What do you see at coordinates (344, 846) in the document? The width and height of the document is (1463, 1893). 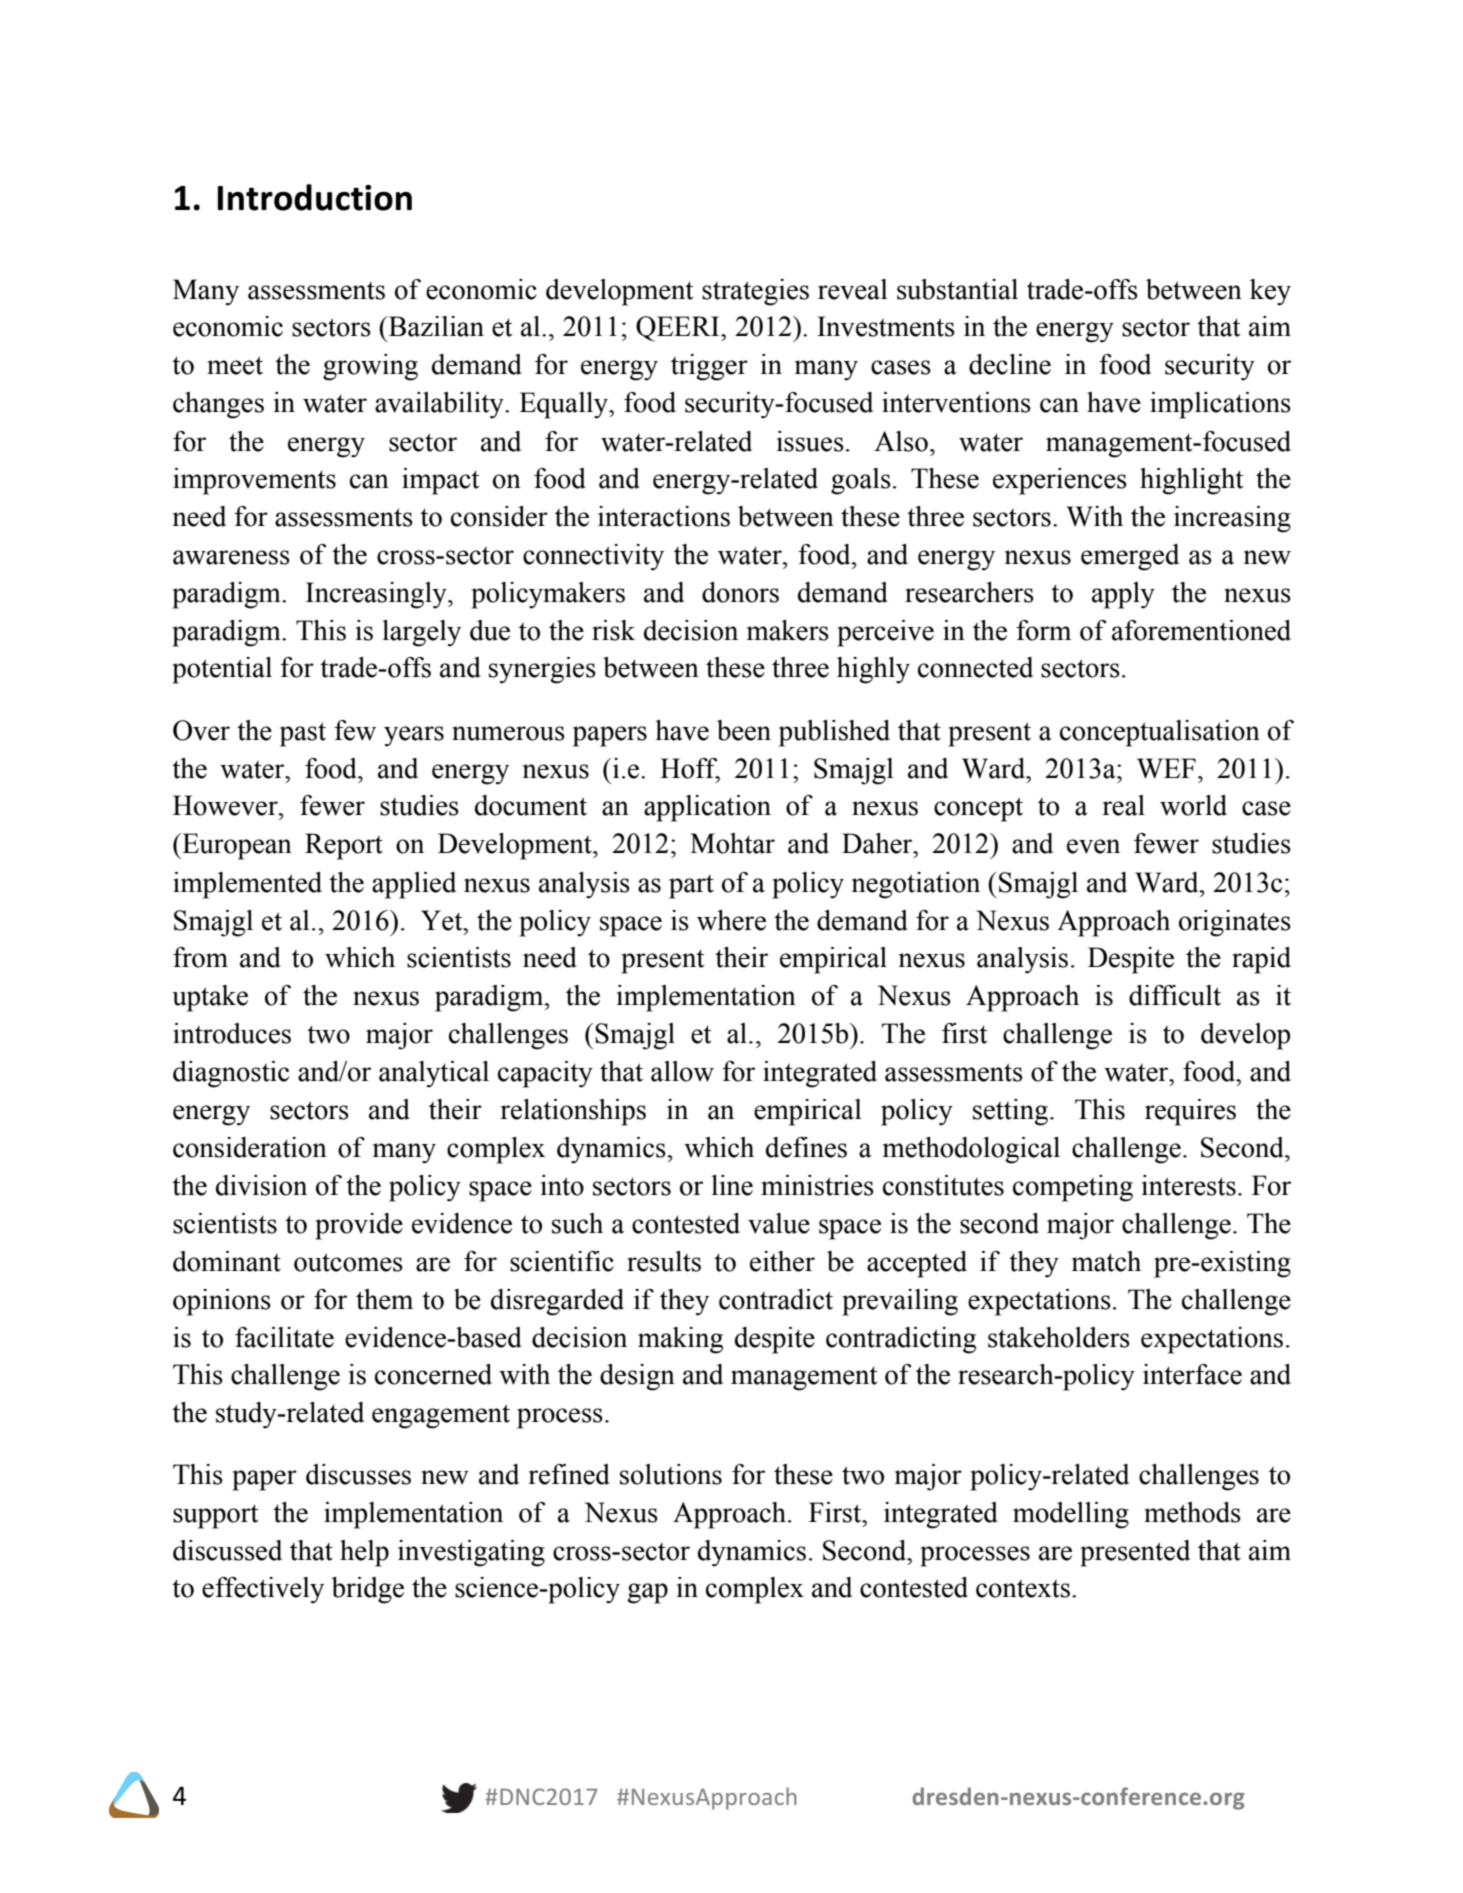 I see `Report` at bounding box center [344, 846].
